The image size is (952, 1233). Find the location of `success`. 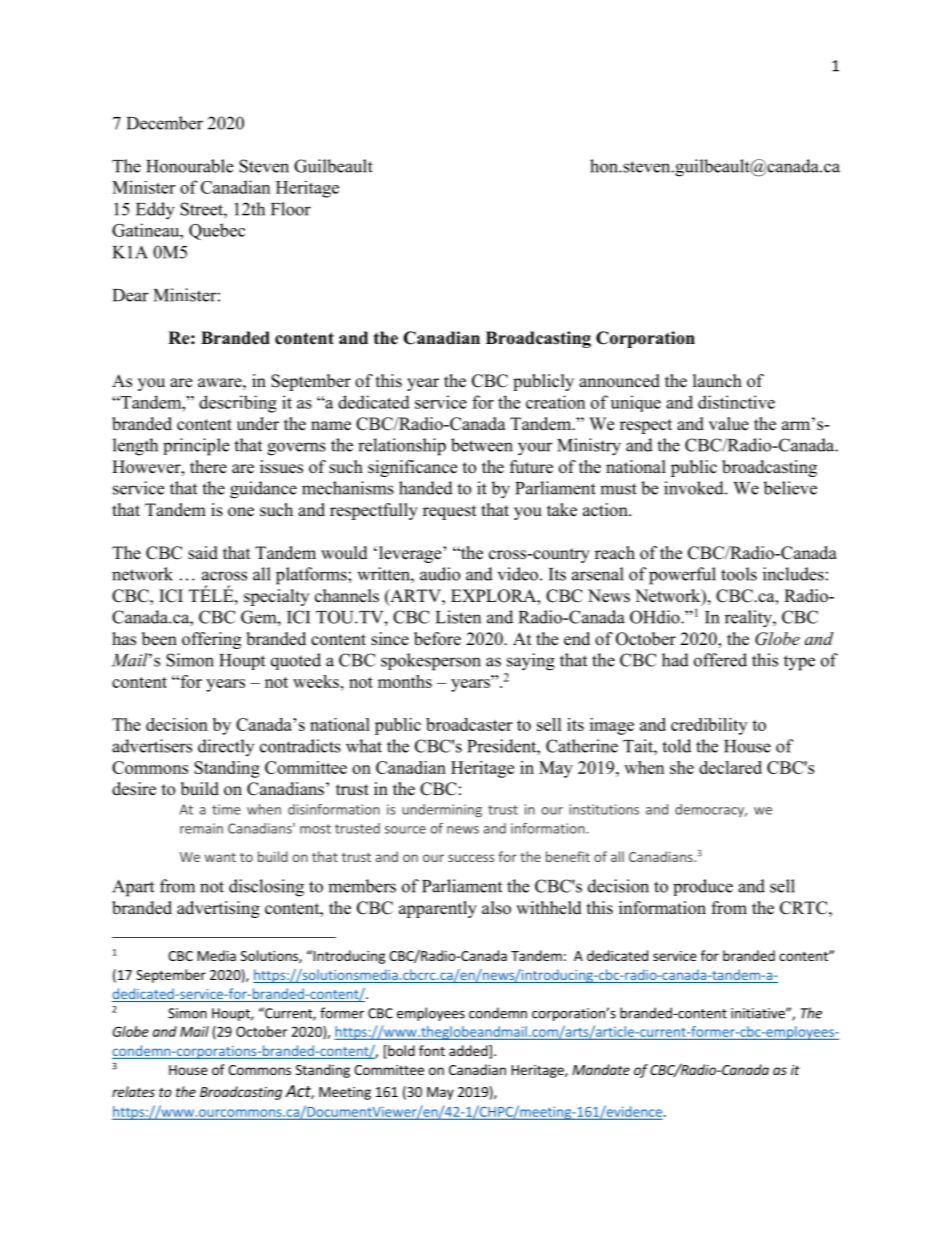

success is located at coordinates (471, 858).
